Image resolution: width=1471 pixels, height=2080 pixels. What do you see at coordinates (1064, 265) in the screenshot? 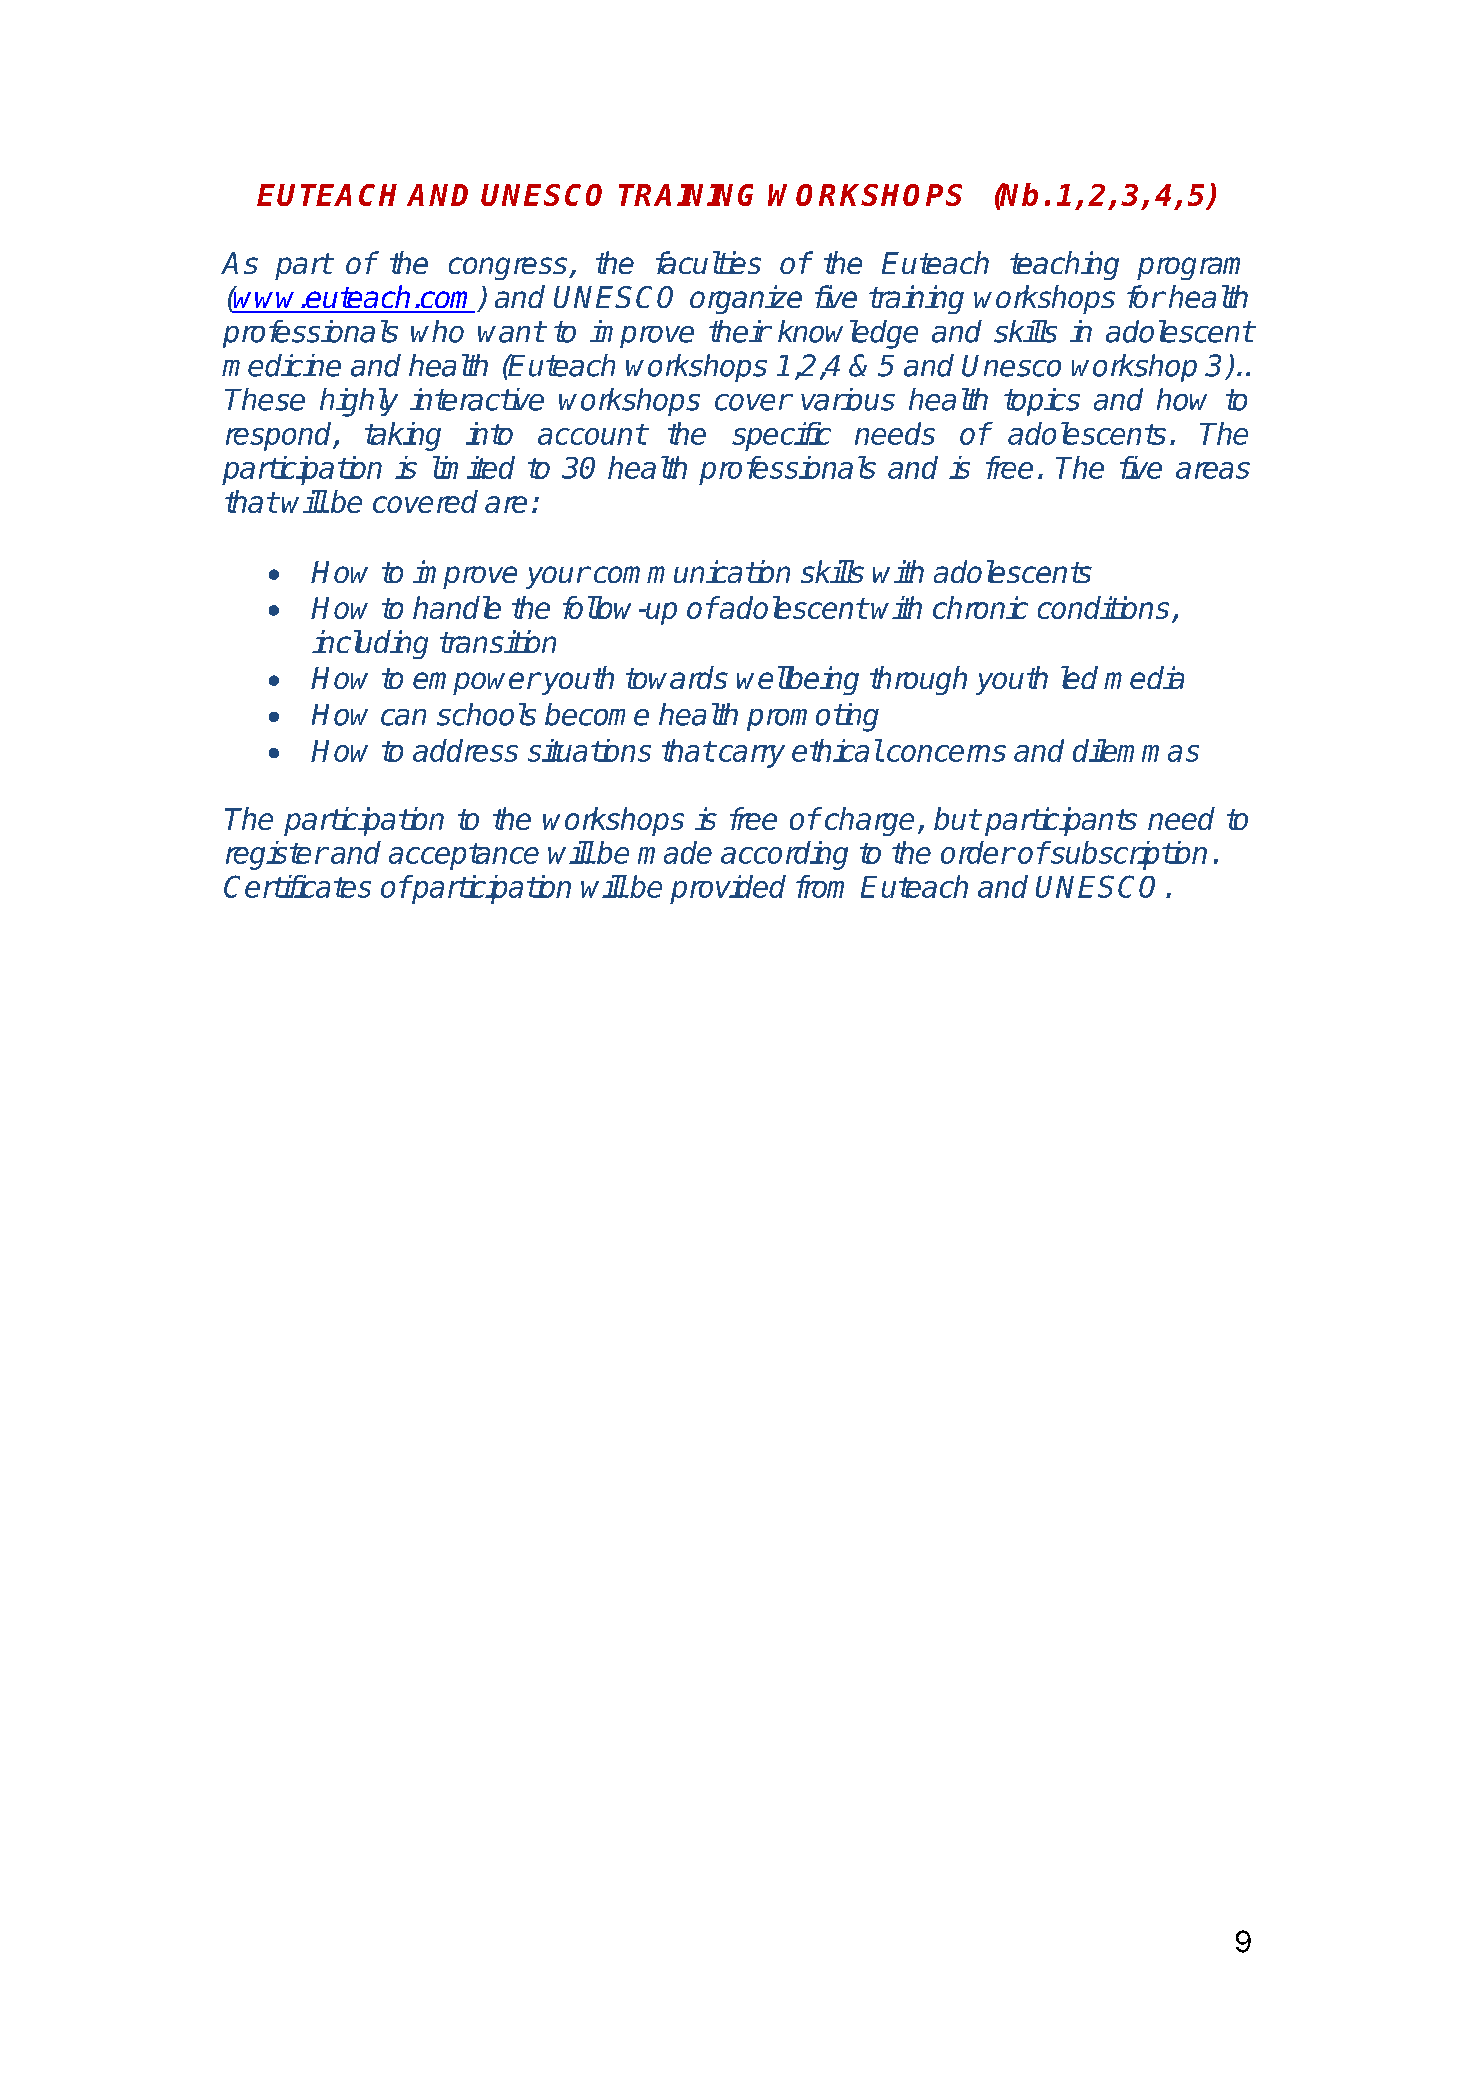
I see `teaching` at bounding box center [1064, 265].
